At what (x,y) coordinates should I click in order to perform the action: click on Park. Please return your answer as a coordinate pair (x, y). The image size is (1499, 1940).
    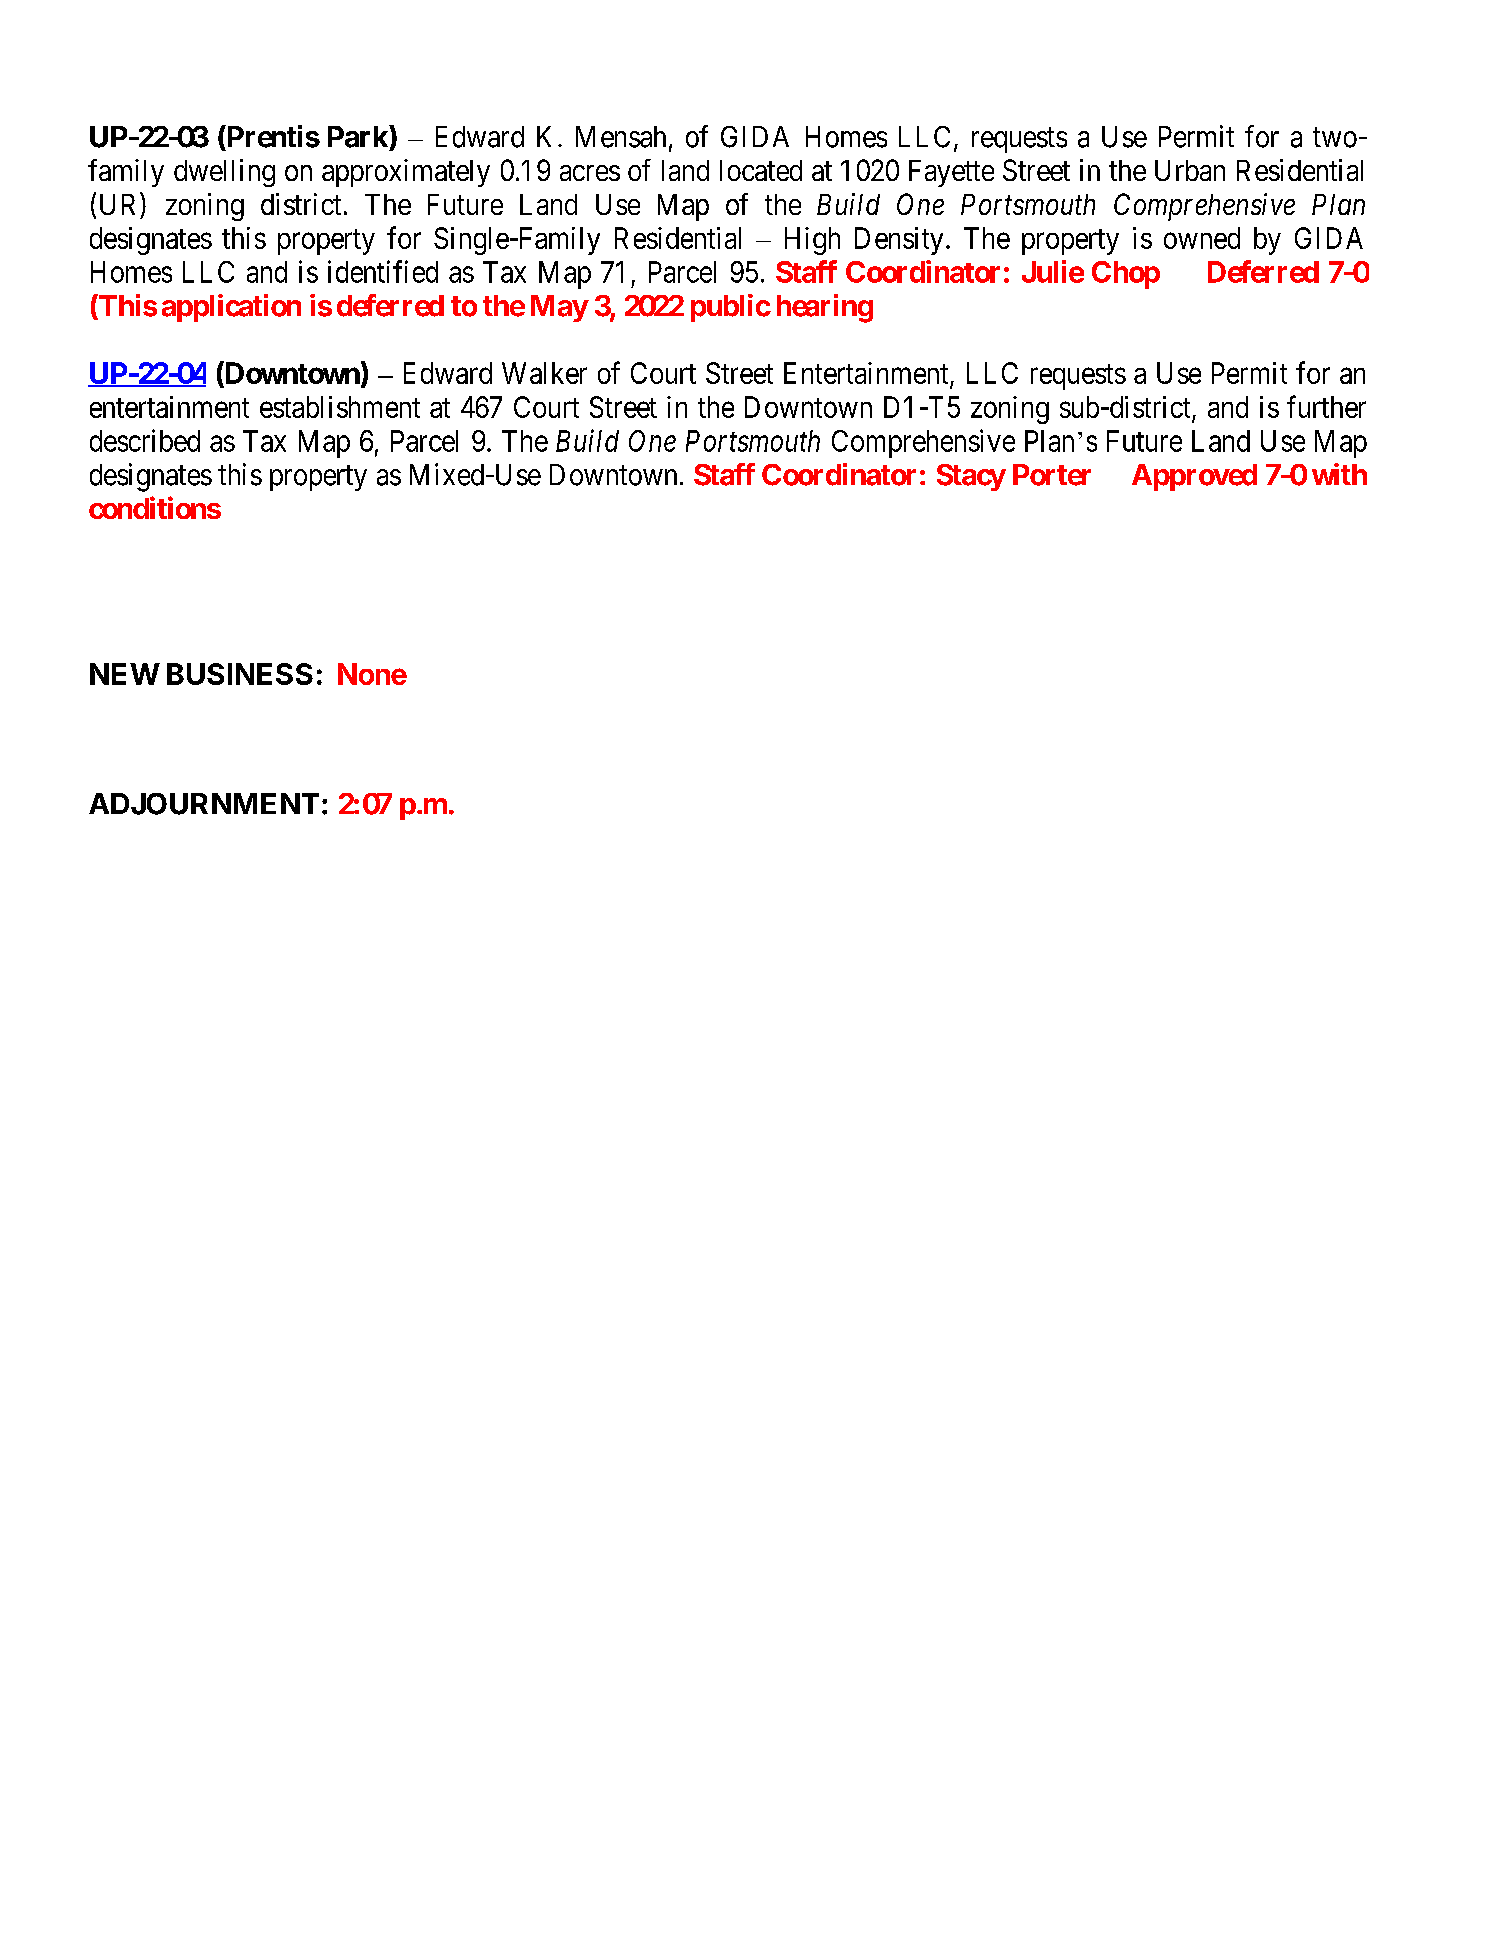
    Looking at the image, I should click on (359, 136).
